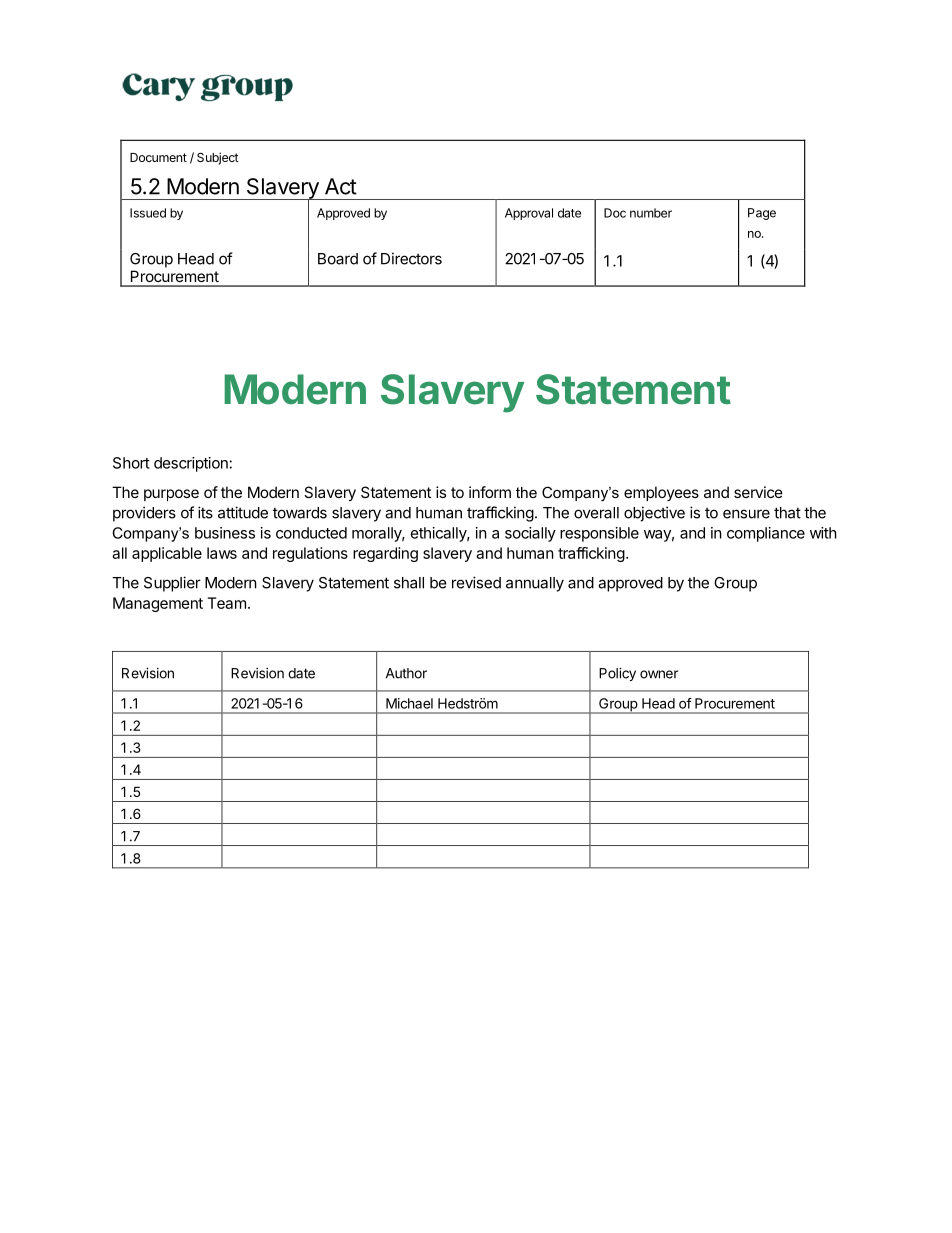 The image size is (952, 1233). What do you see at coordinates (218, 158) in the screenshot?
I see `Subject` at bounding box center [218, 158].
